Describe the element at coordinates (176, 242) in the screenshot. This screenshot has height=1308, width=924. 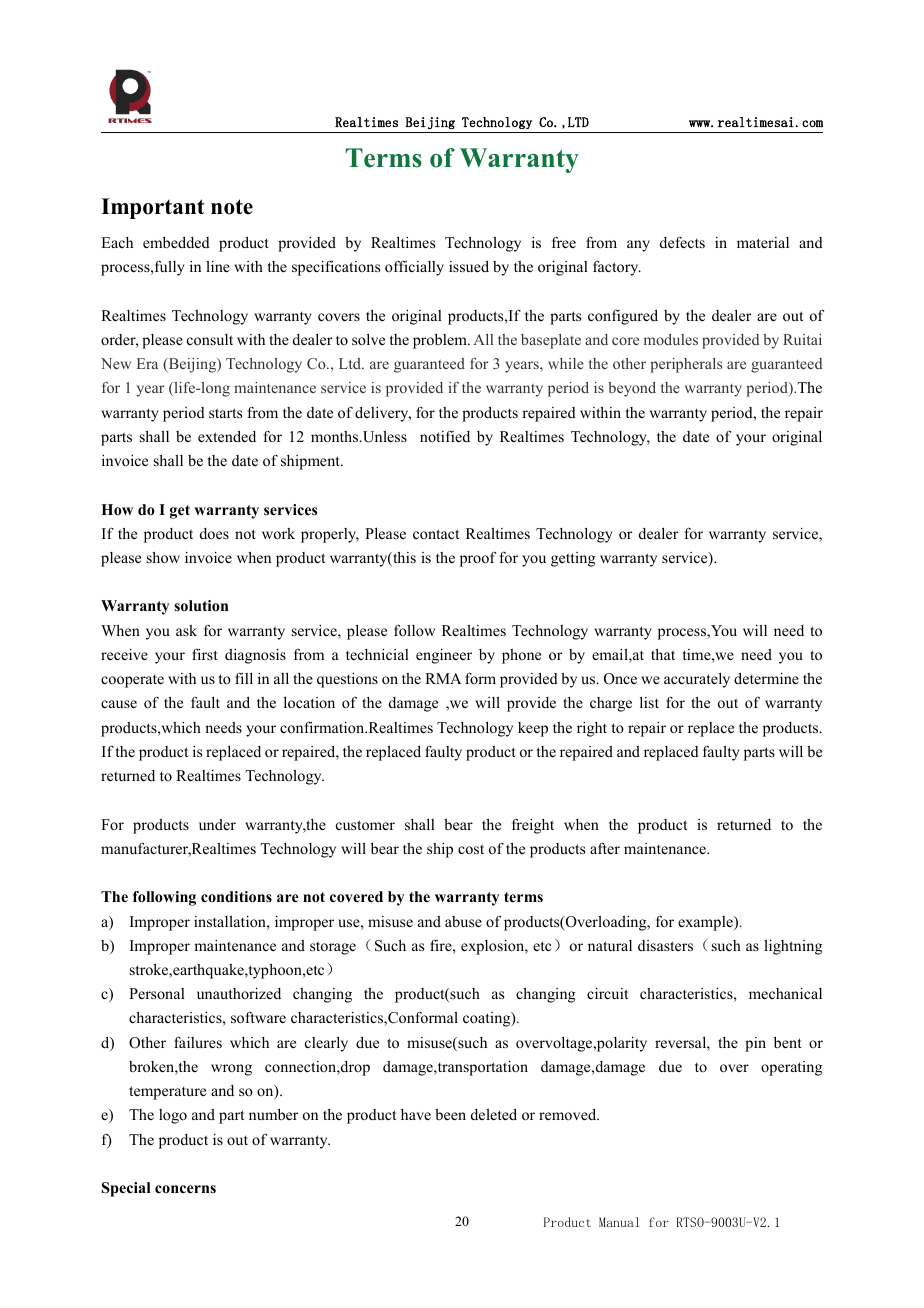
I see `embedded` at that location.
